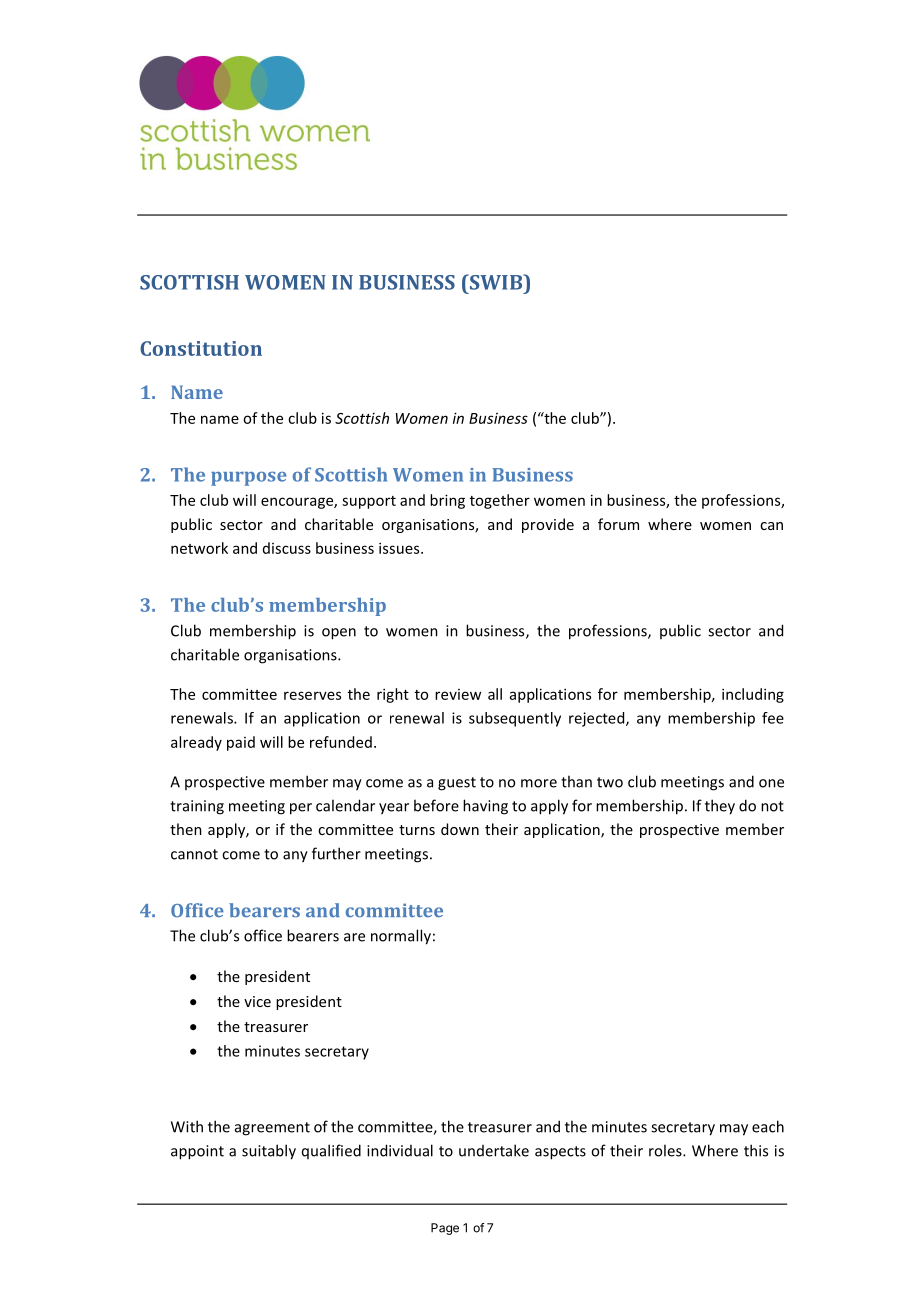 This page has height=1308, width=924. What do you see at coordinates (500, 501) in the page?
I see `together` at bounding box center [500, 501].
